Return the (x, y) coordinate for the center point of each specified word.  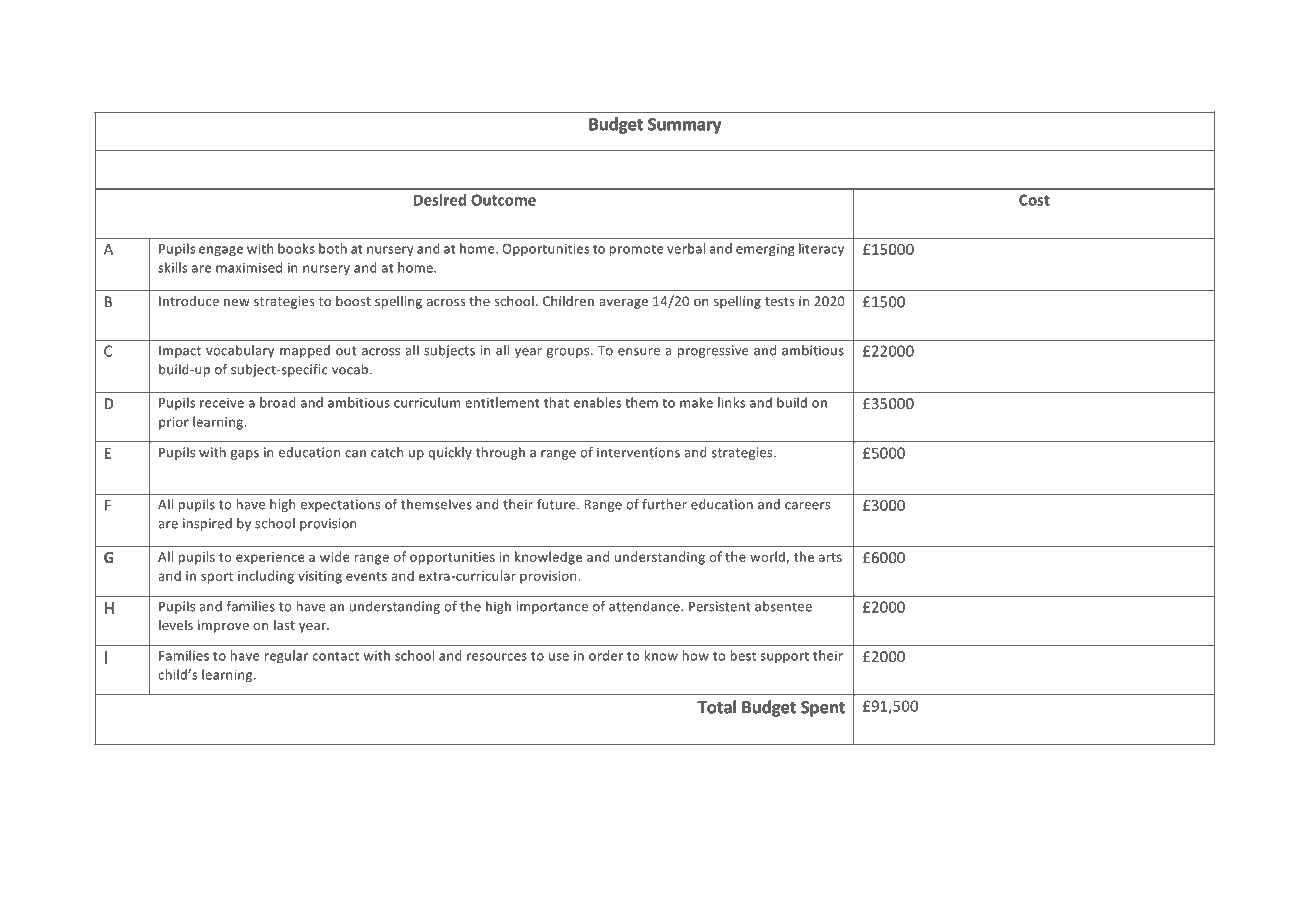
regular (286, 656)
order (606, 655)
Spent (823, 709)
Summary (684, 126)
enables (598, 402)
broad (278, 402)
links (731, 402)
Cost (1034, 200)
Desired (440, 200)
